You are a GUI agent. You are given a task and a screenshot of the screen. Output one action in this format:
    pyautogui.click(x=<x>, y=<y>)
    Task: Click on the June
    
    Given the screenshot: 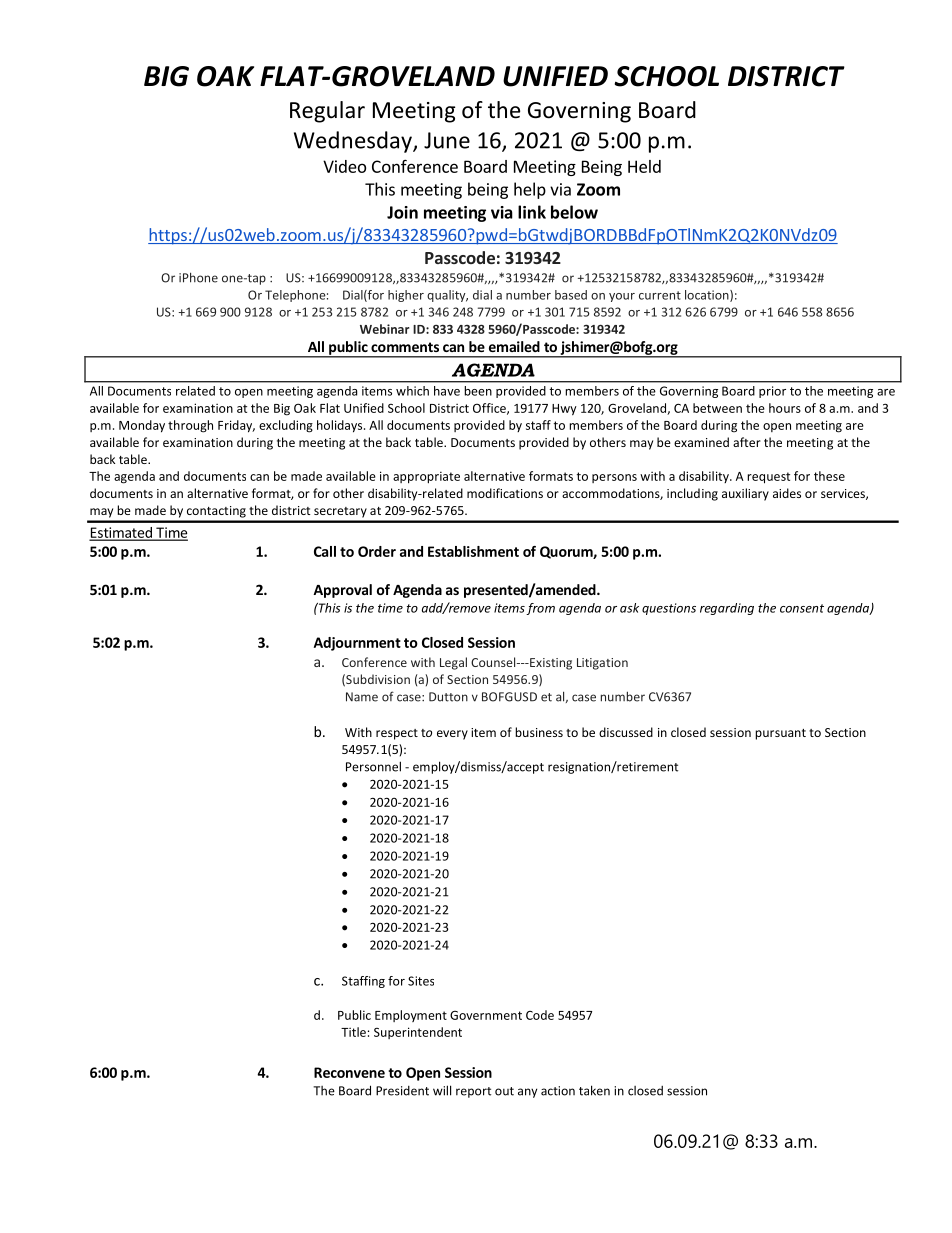 What is the action you would take?
    pyautogui.click(x=447, y=140)
